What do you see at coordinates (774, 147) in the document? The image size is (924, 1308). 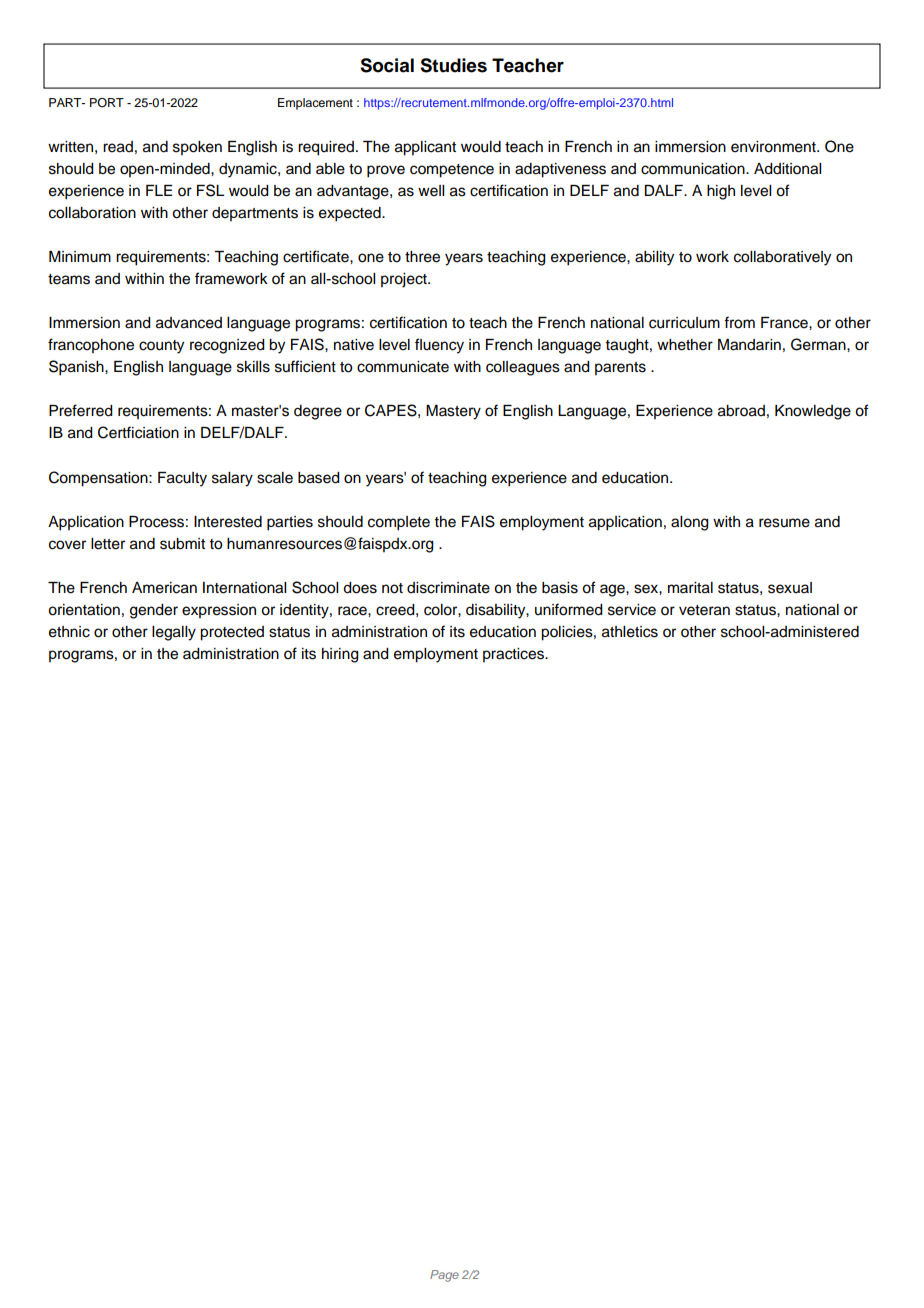 I see `environment` at bounding box center [774, 147].
